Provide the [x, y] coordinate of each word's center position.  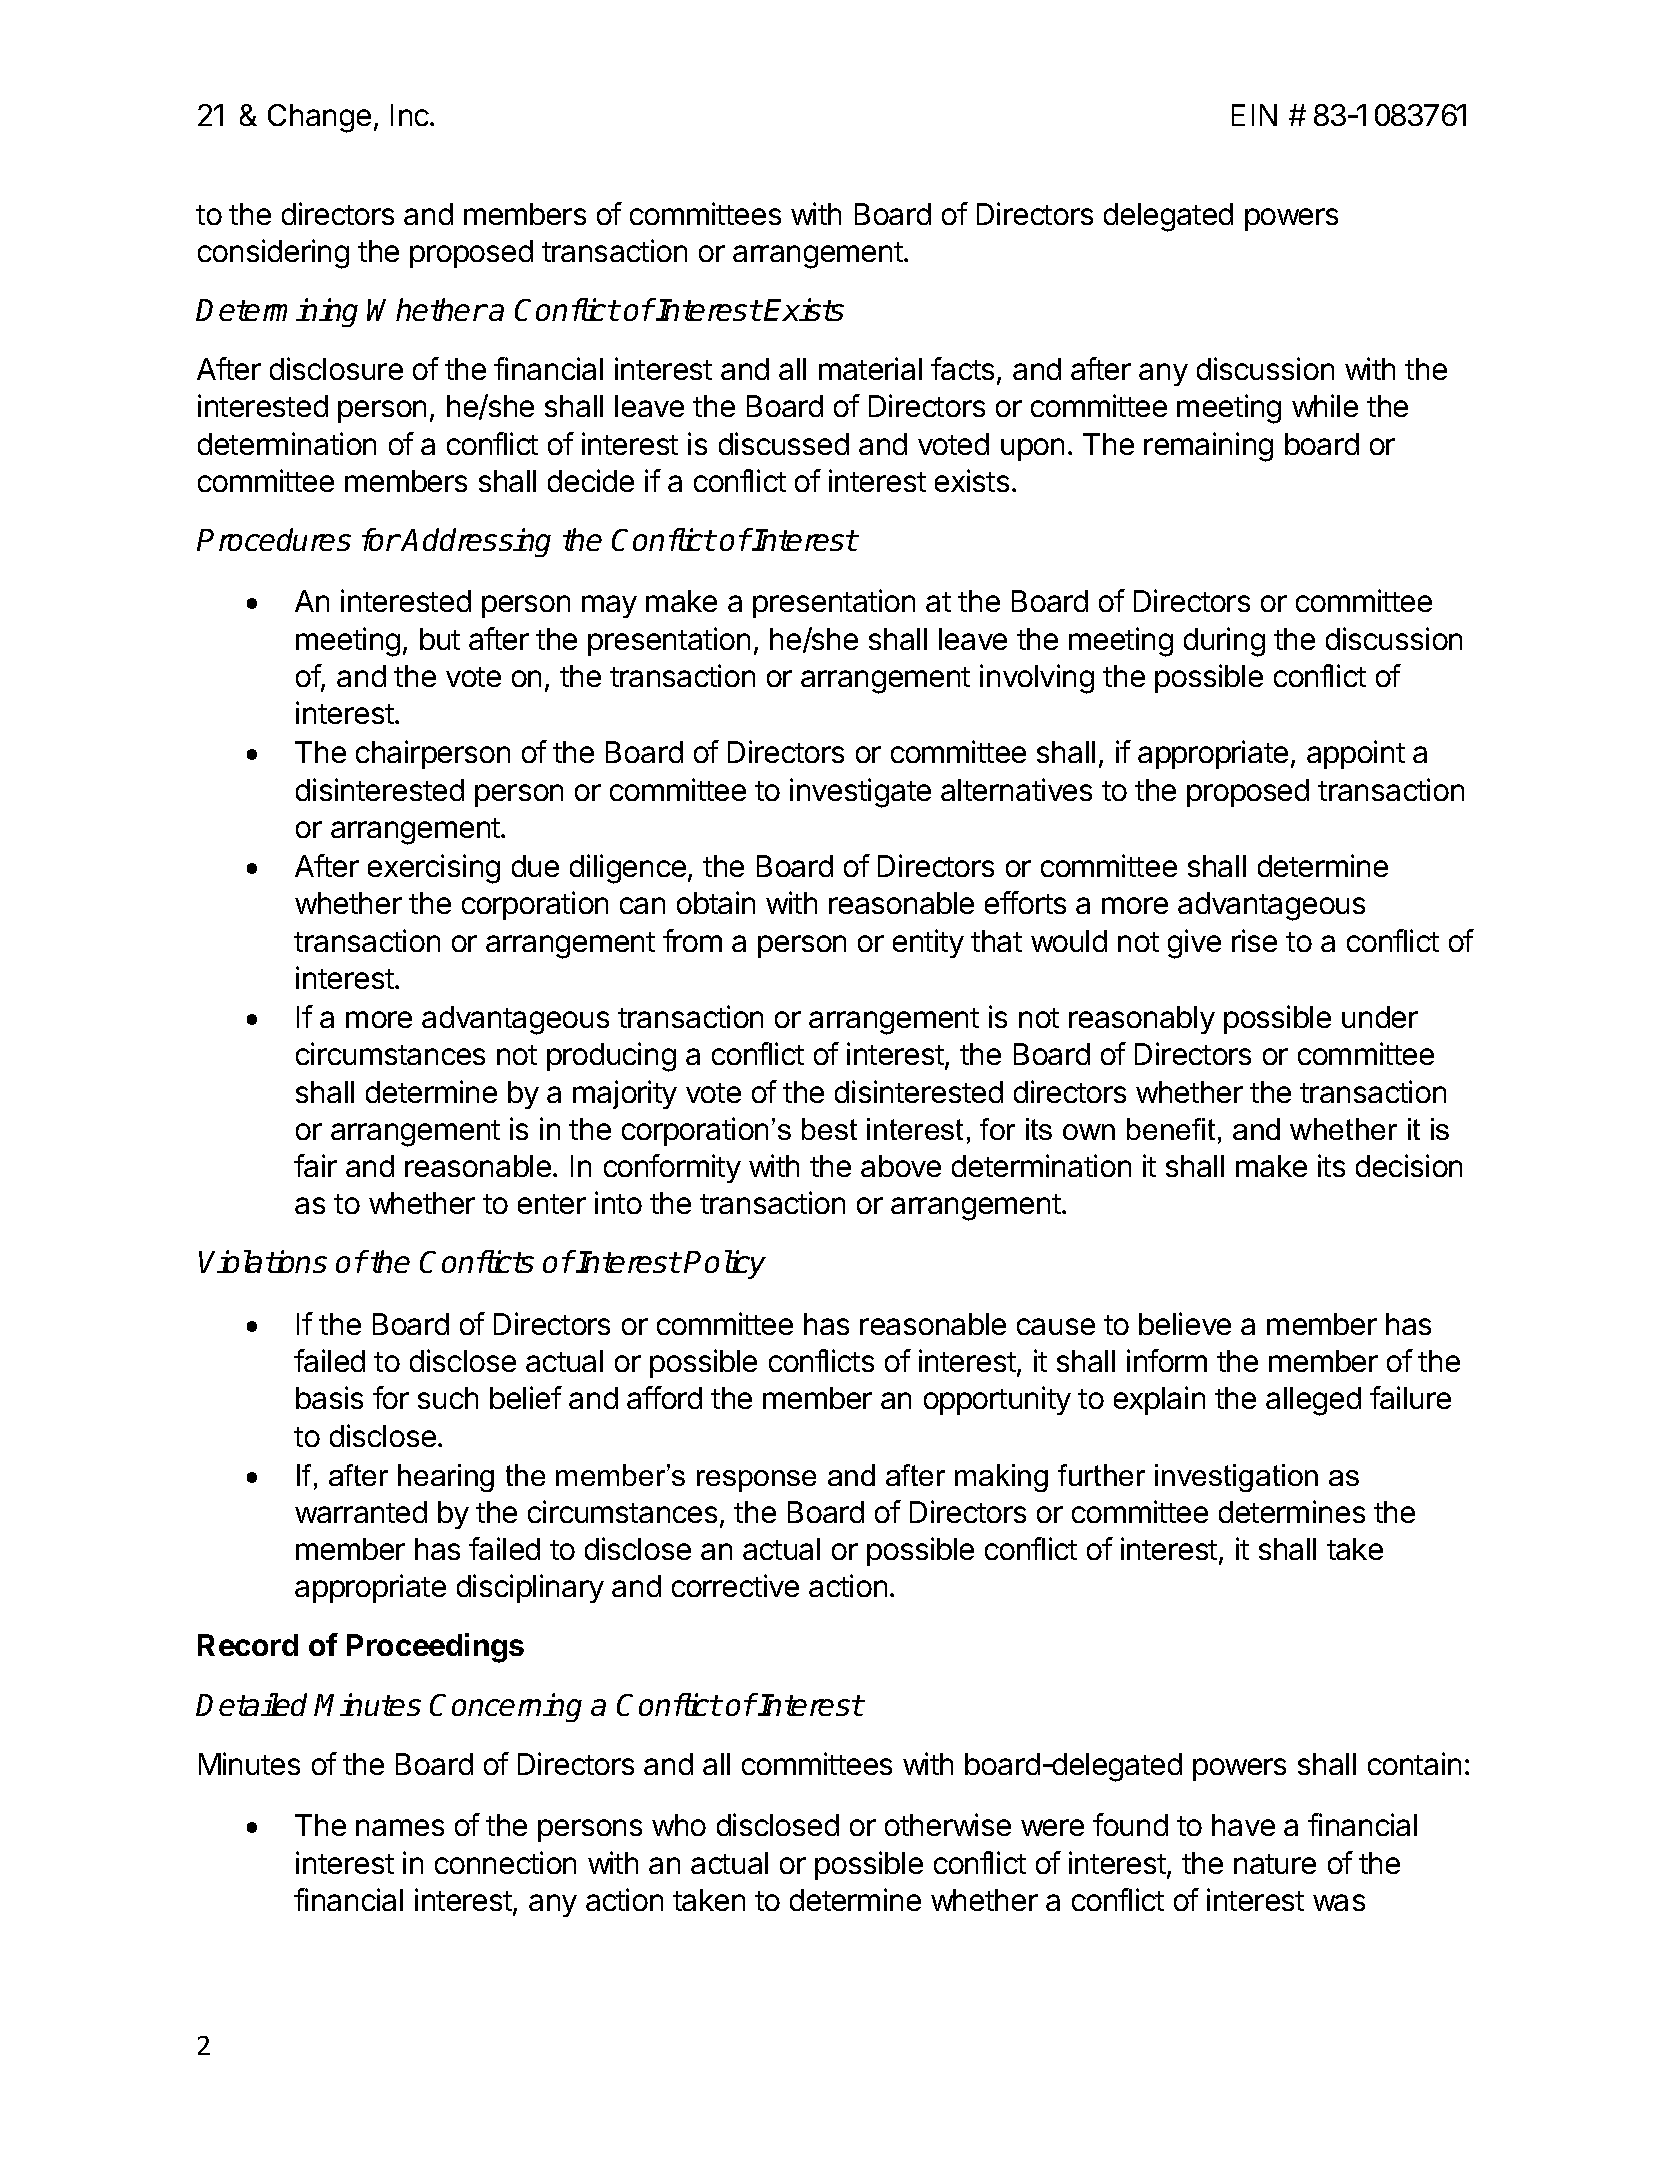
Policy [725, 1264]
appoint [1356, 754]
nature [1275, 1864]
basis [329, 1397]
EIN [1254, 115]
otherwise [948, 1824]
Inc [411, 115]
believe [1185, 1323]
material [870, 368]
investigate [860, 793]
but [440, 639]
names [400, 1827]
